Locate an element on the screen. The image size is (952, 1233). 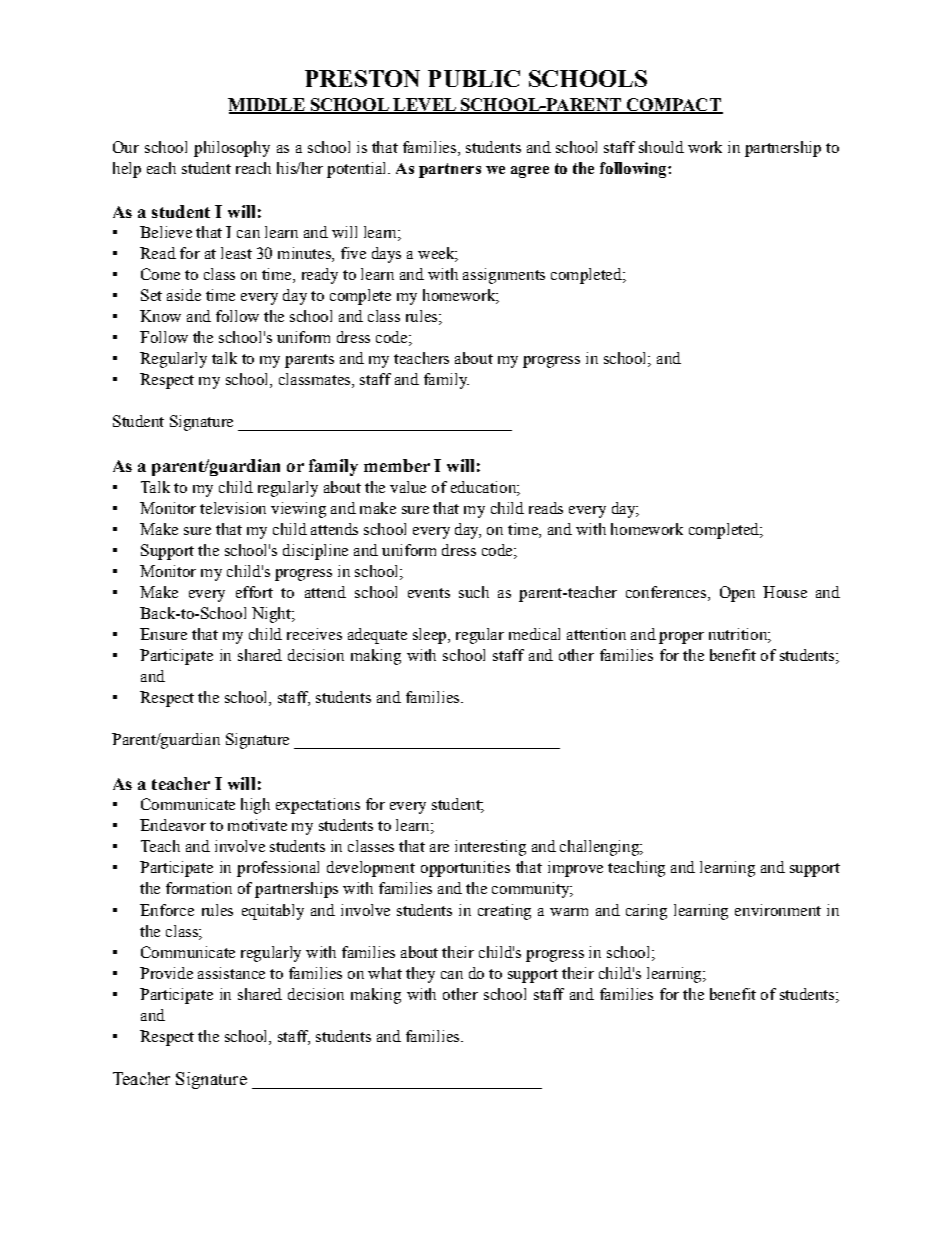
LEVEL is located at coordinates (424, 106).
